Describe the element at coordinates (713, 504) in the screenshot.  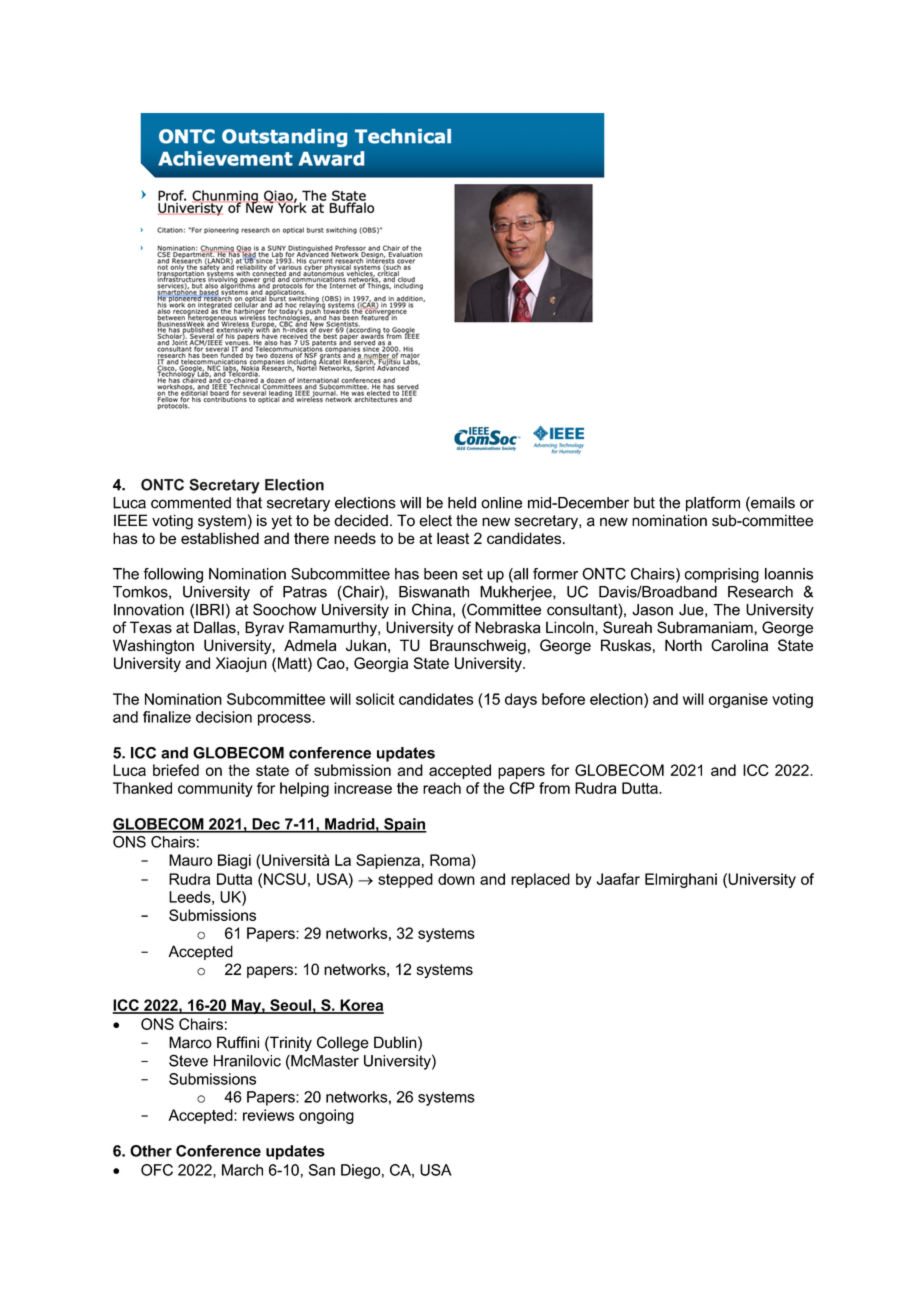
I see `platform` at that location.
